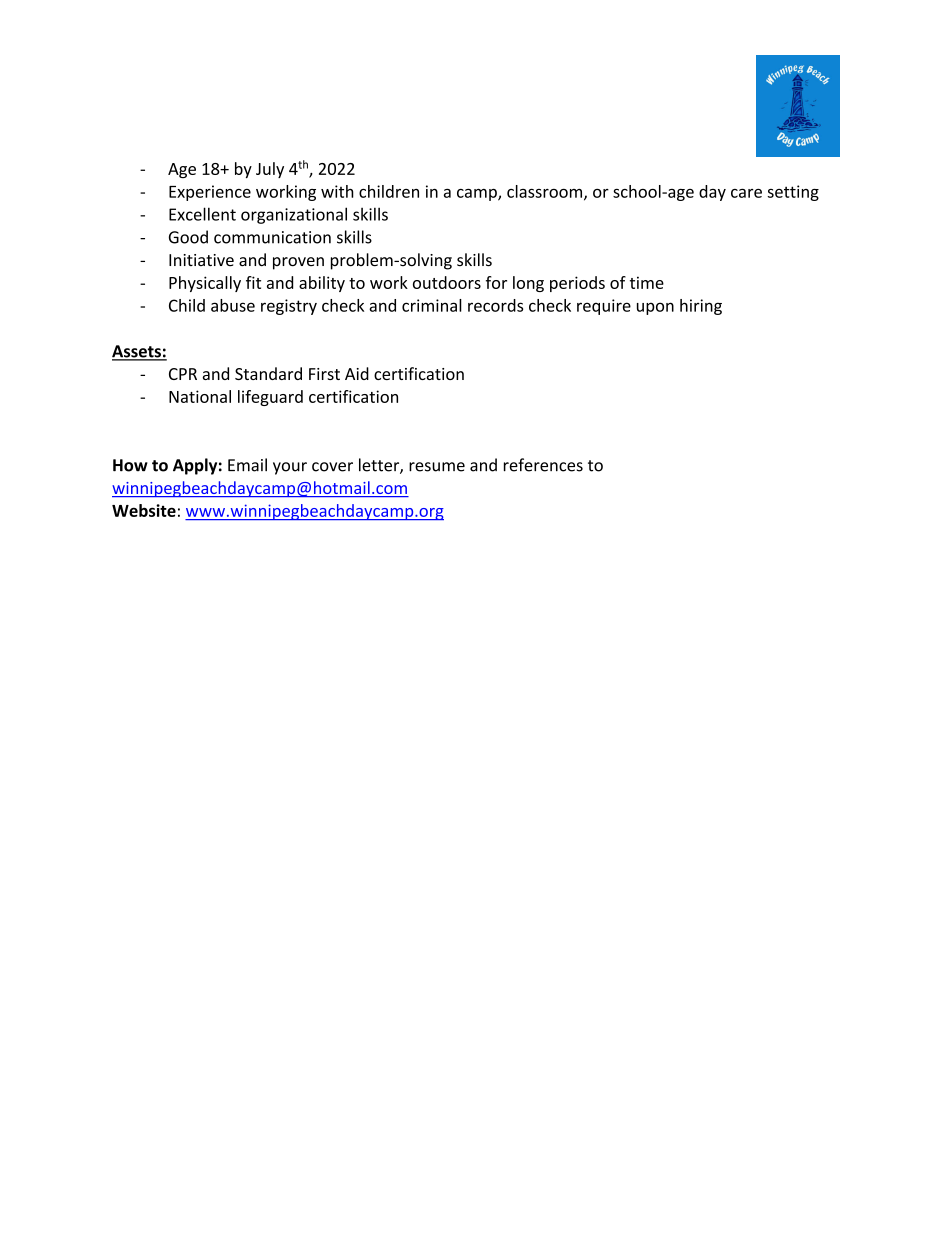  What do you see at coordinates (746, 193) in the screenshot?
I see `care` at bounding box center [746, 193].
